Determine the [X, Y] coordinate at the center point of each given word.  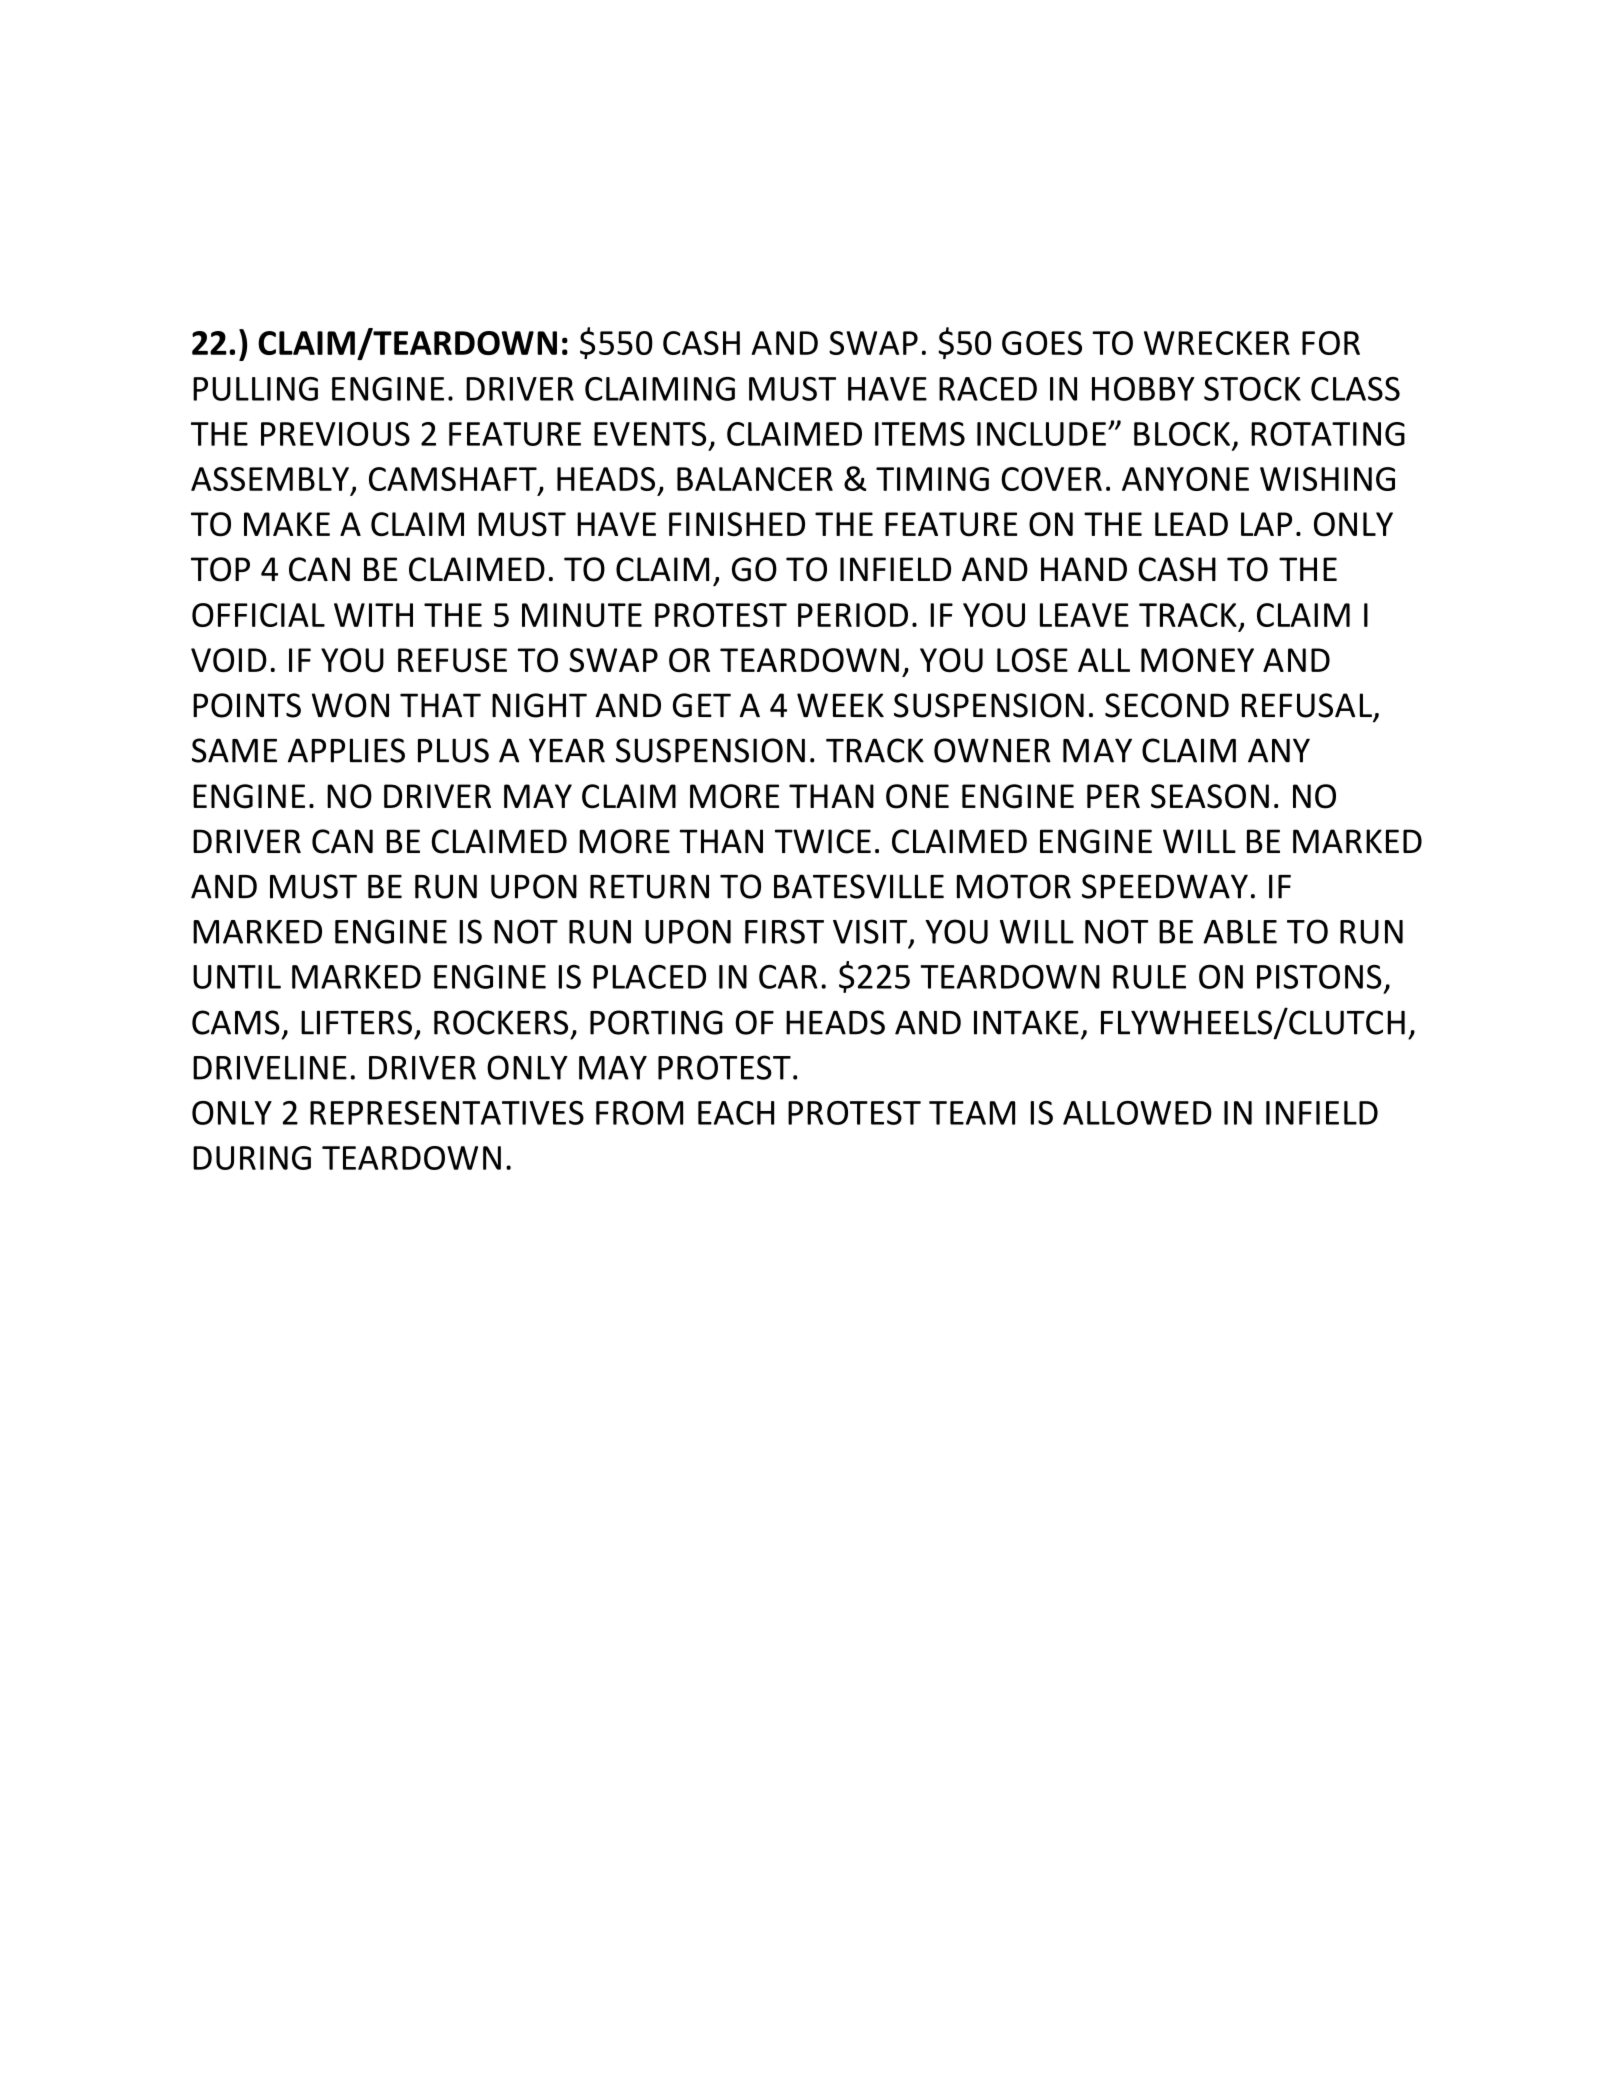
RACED [988, 389]
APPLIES [346, 750]
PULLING [255, 389]
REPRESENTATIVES [447, 1113]
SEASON [1210, 796]
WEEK [840, 705]
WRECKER [1217, 343]
